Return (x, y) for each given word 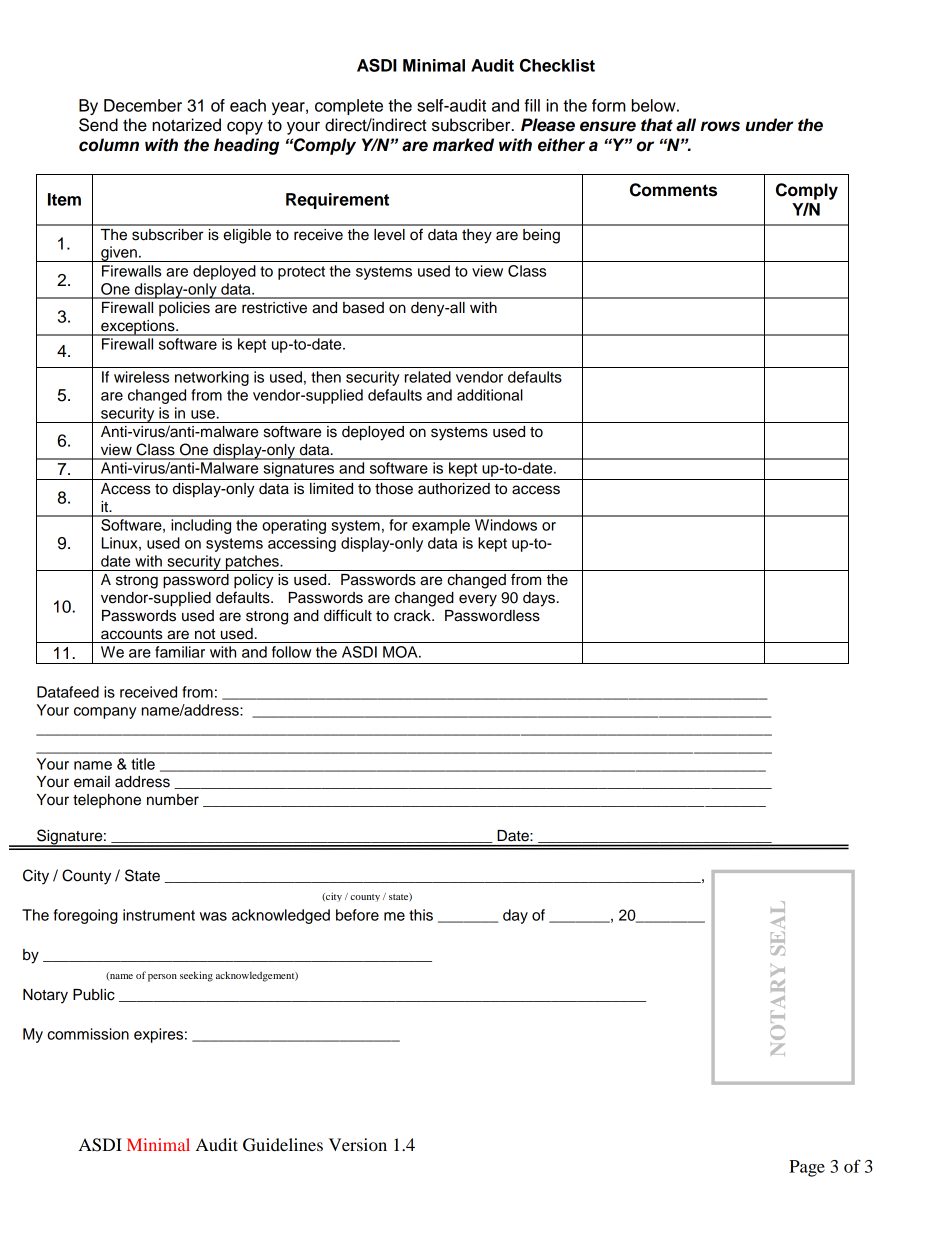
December (143, 105)
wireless (141, 377)
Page (807, 1168)
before (357, 915)
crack (413, 616)
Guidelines (283, 1145)
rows (720, 126)
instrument (159, 915)
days (539, 599)
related (428, 377)
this (421, 915)
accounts (131, 634)
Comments (673, 190)
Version (358, 1144)
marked (463, 145)
